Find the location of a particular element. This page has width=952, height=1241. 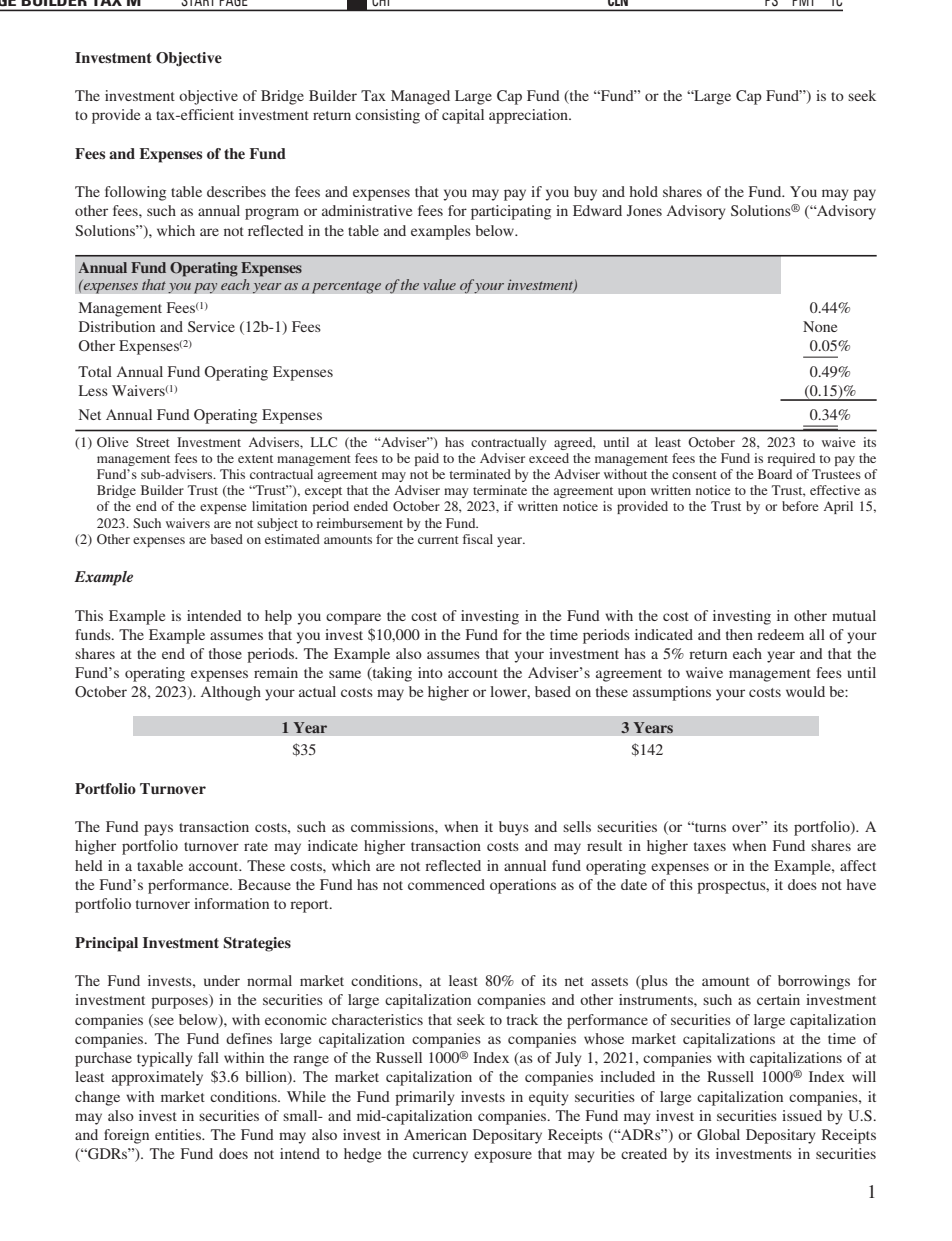

appreciation is located at coordinates (529, 116).
